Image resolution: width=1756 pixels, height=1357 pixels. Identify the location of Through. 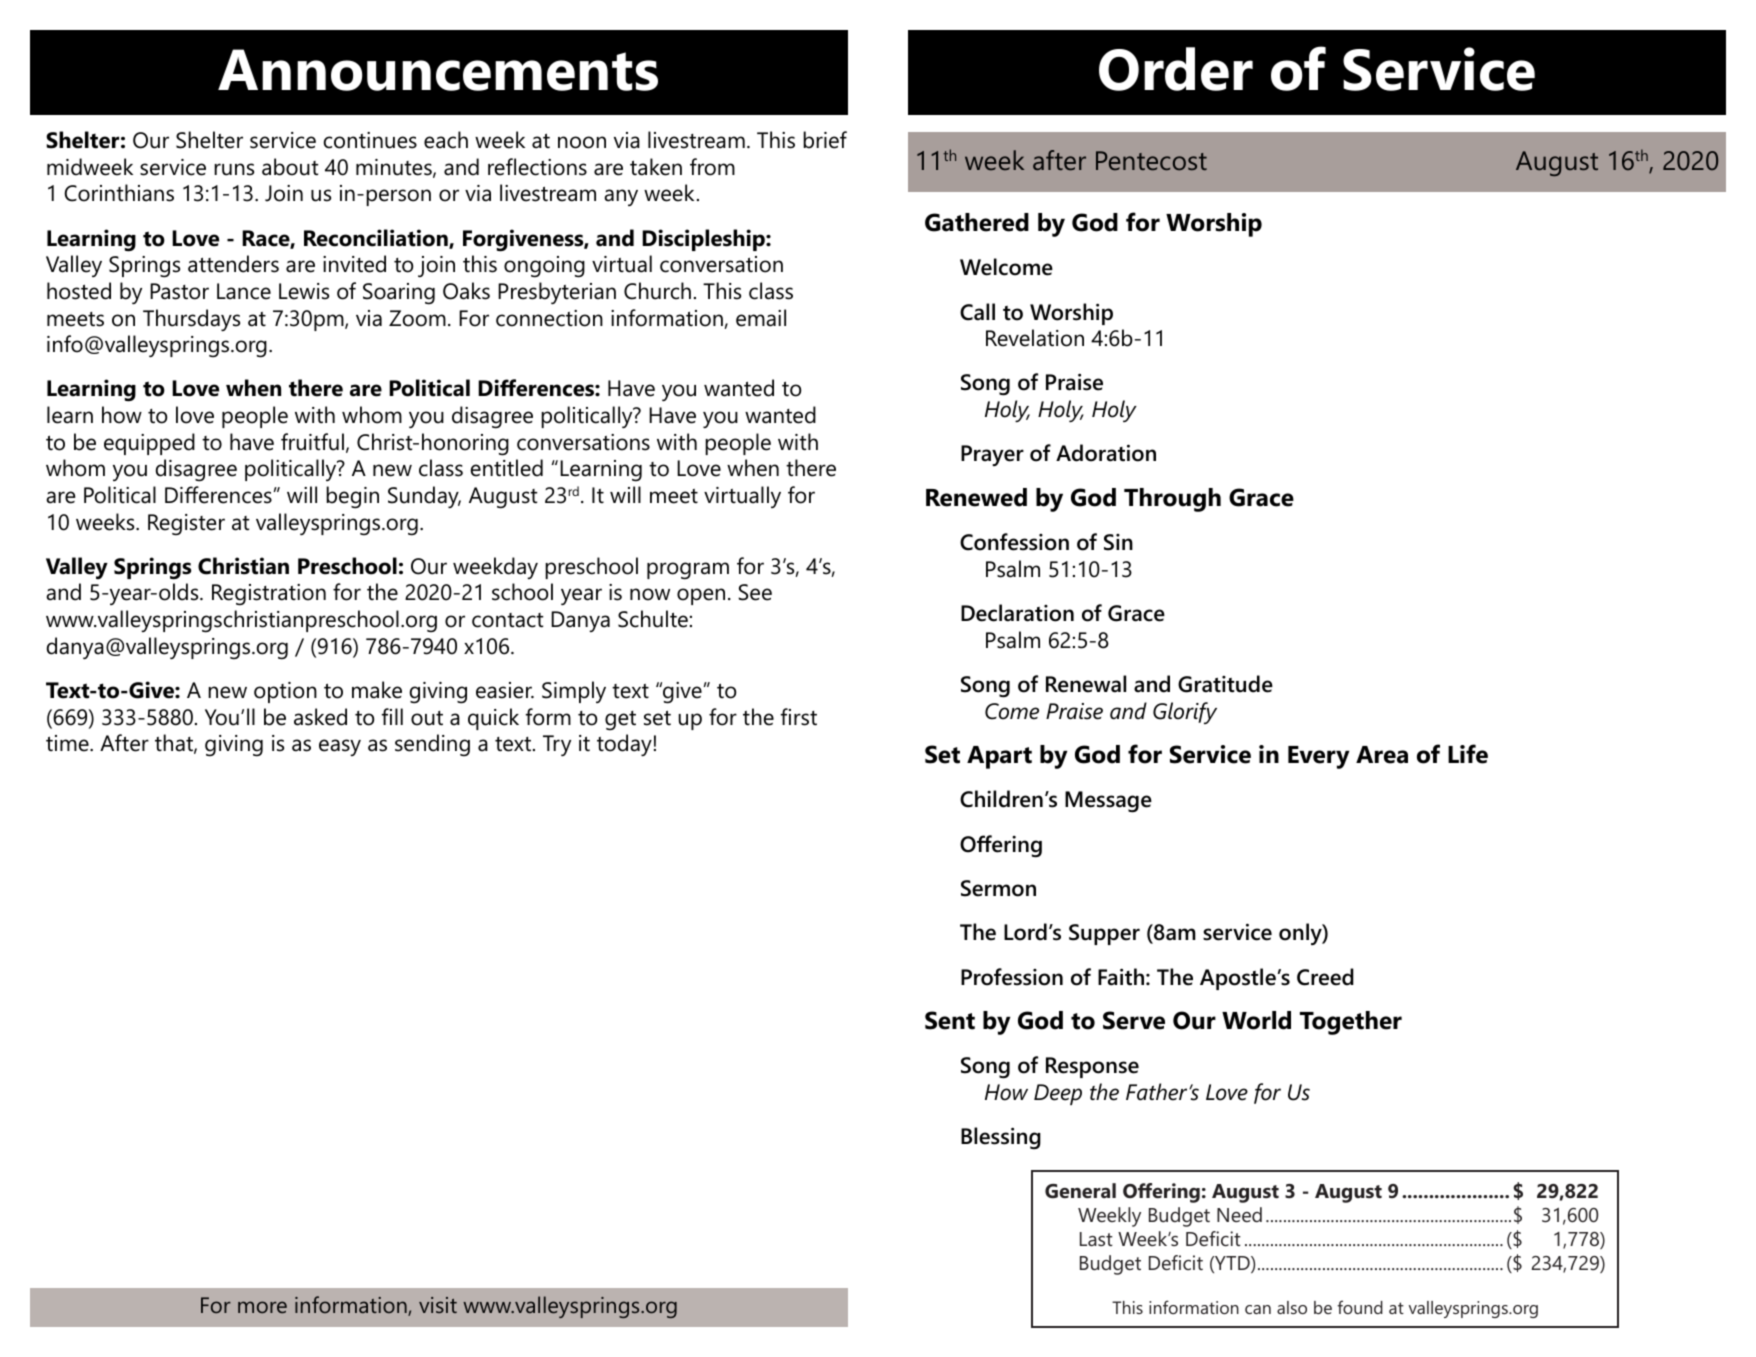
(1172, 500).
